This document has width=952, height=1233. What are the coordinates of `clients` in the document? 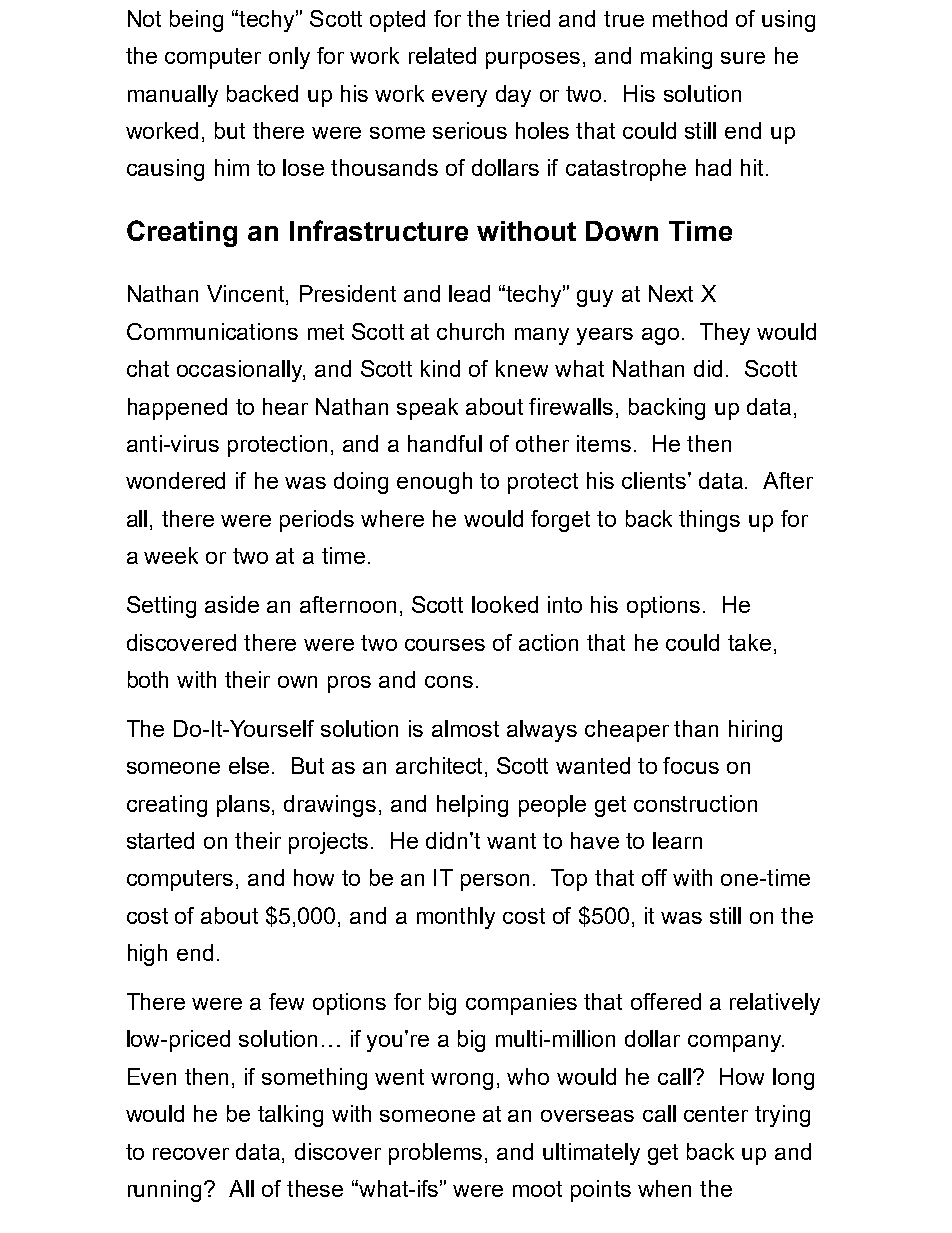 It's located at (655, 480).
